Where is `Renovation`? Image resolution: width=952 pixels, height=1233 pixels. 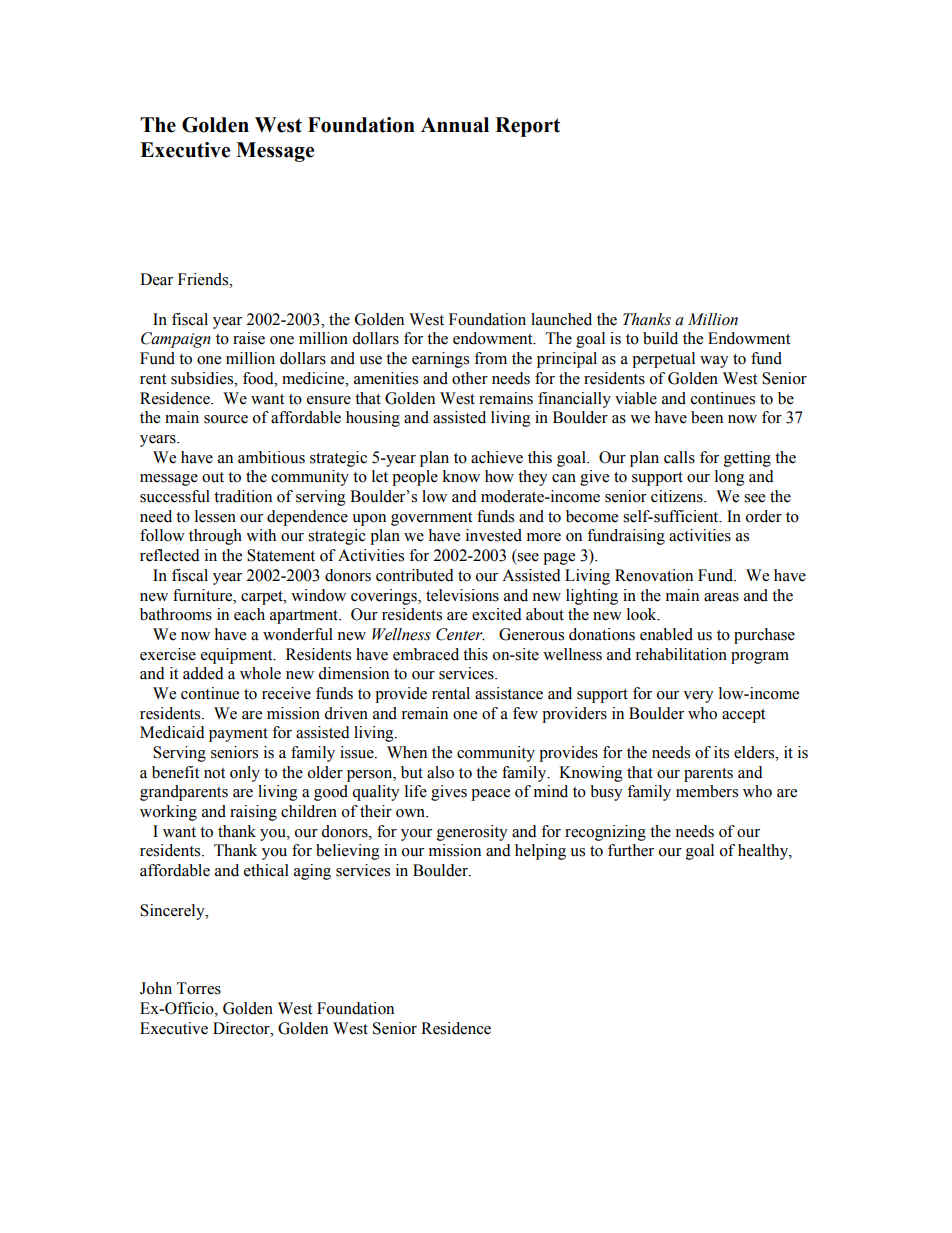
Renovation is located at coordinates (654, 575).
